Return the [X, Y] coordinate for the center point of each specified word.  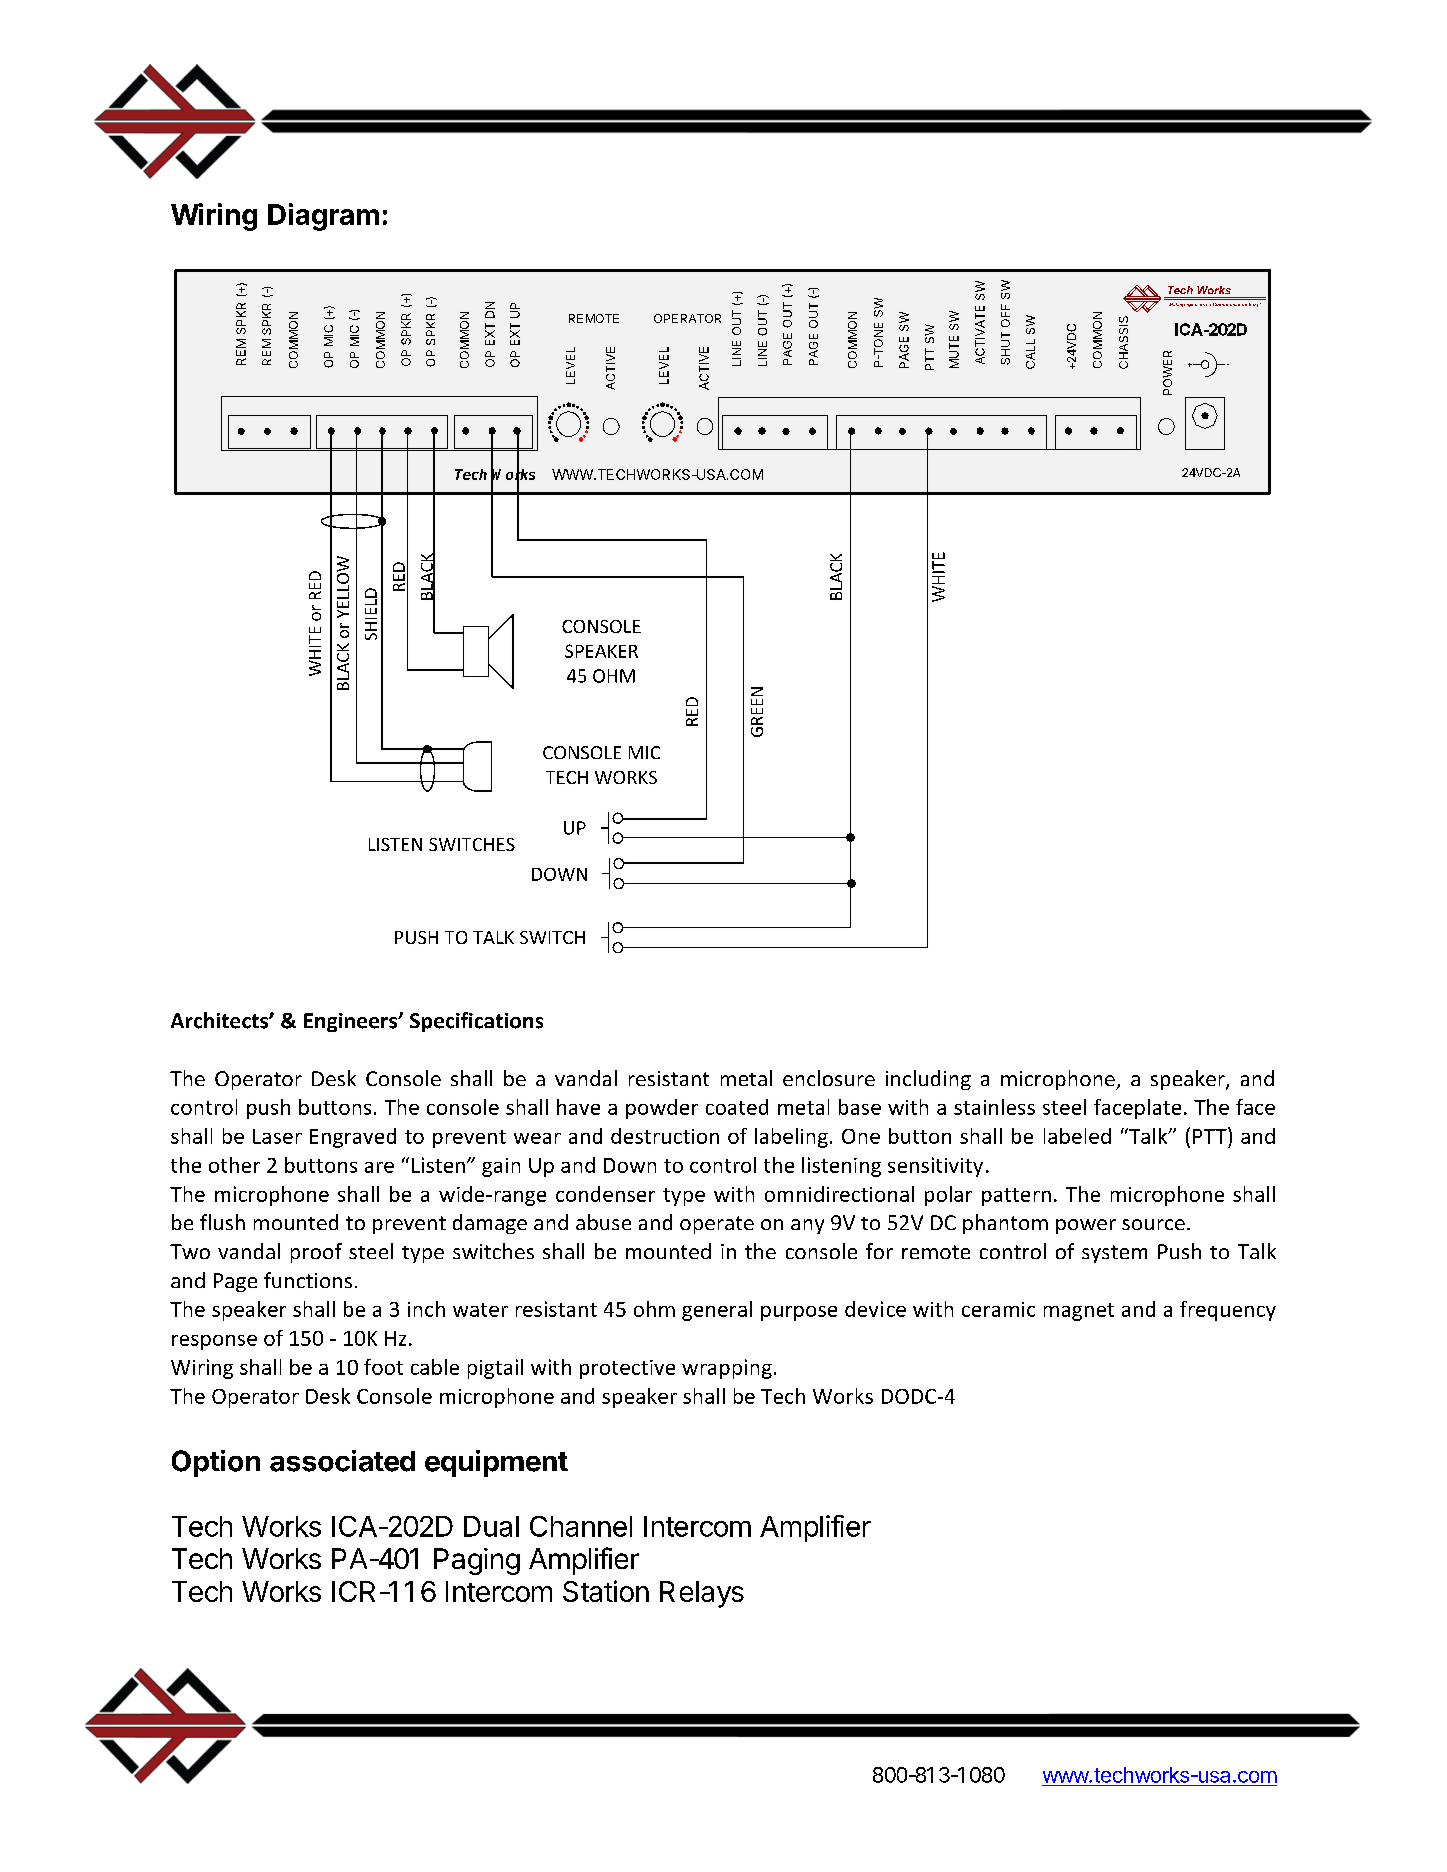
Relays [702, 1594]
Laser [277, 1136]
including [928, 1080]
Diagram [323, 217]
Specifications [476, 1022]
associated [342, 1461]
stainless [994, 1107]
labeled [1077, 1136]
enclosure [829, 1078]
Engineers [352, 1022]
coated [737, 1107]
